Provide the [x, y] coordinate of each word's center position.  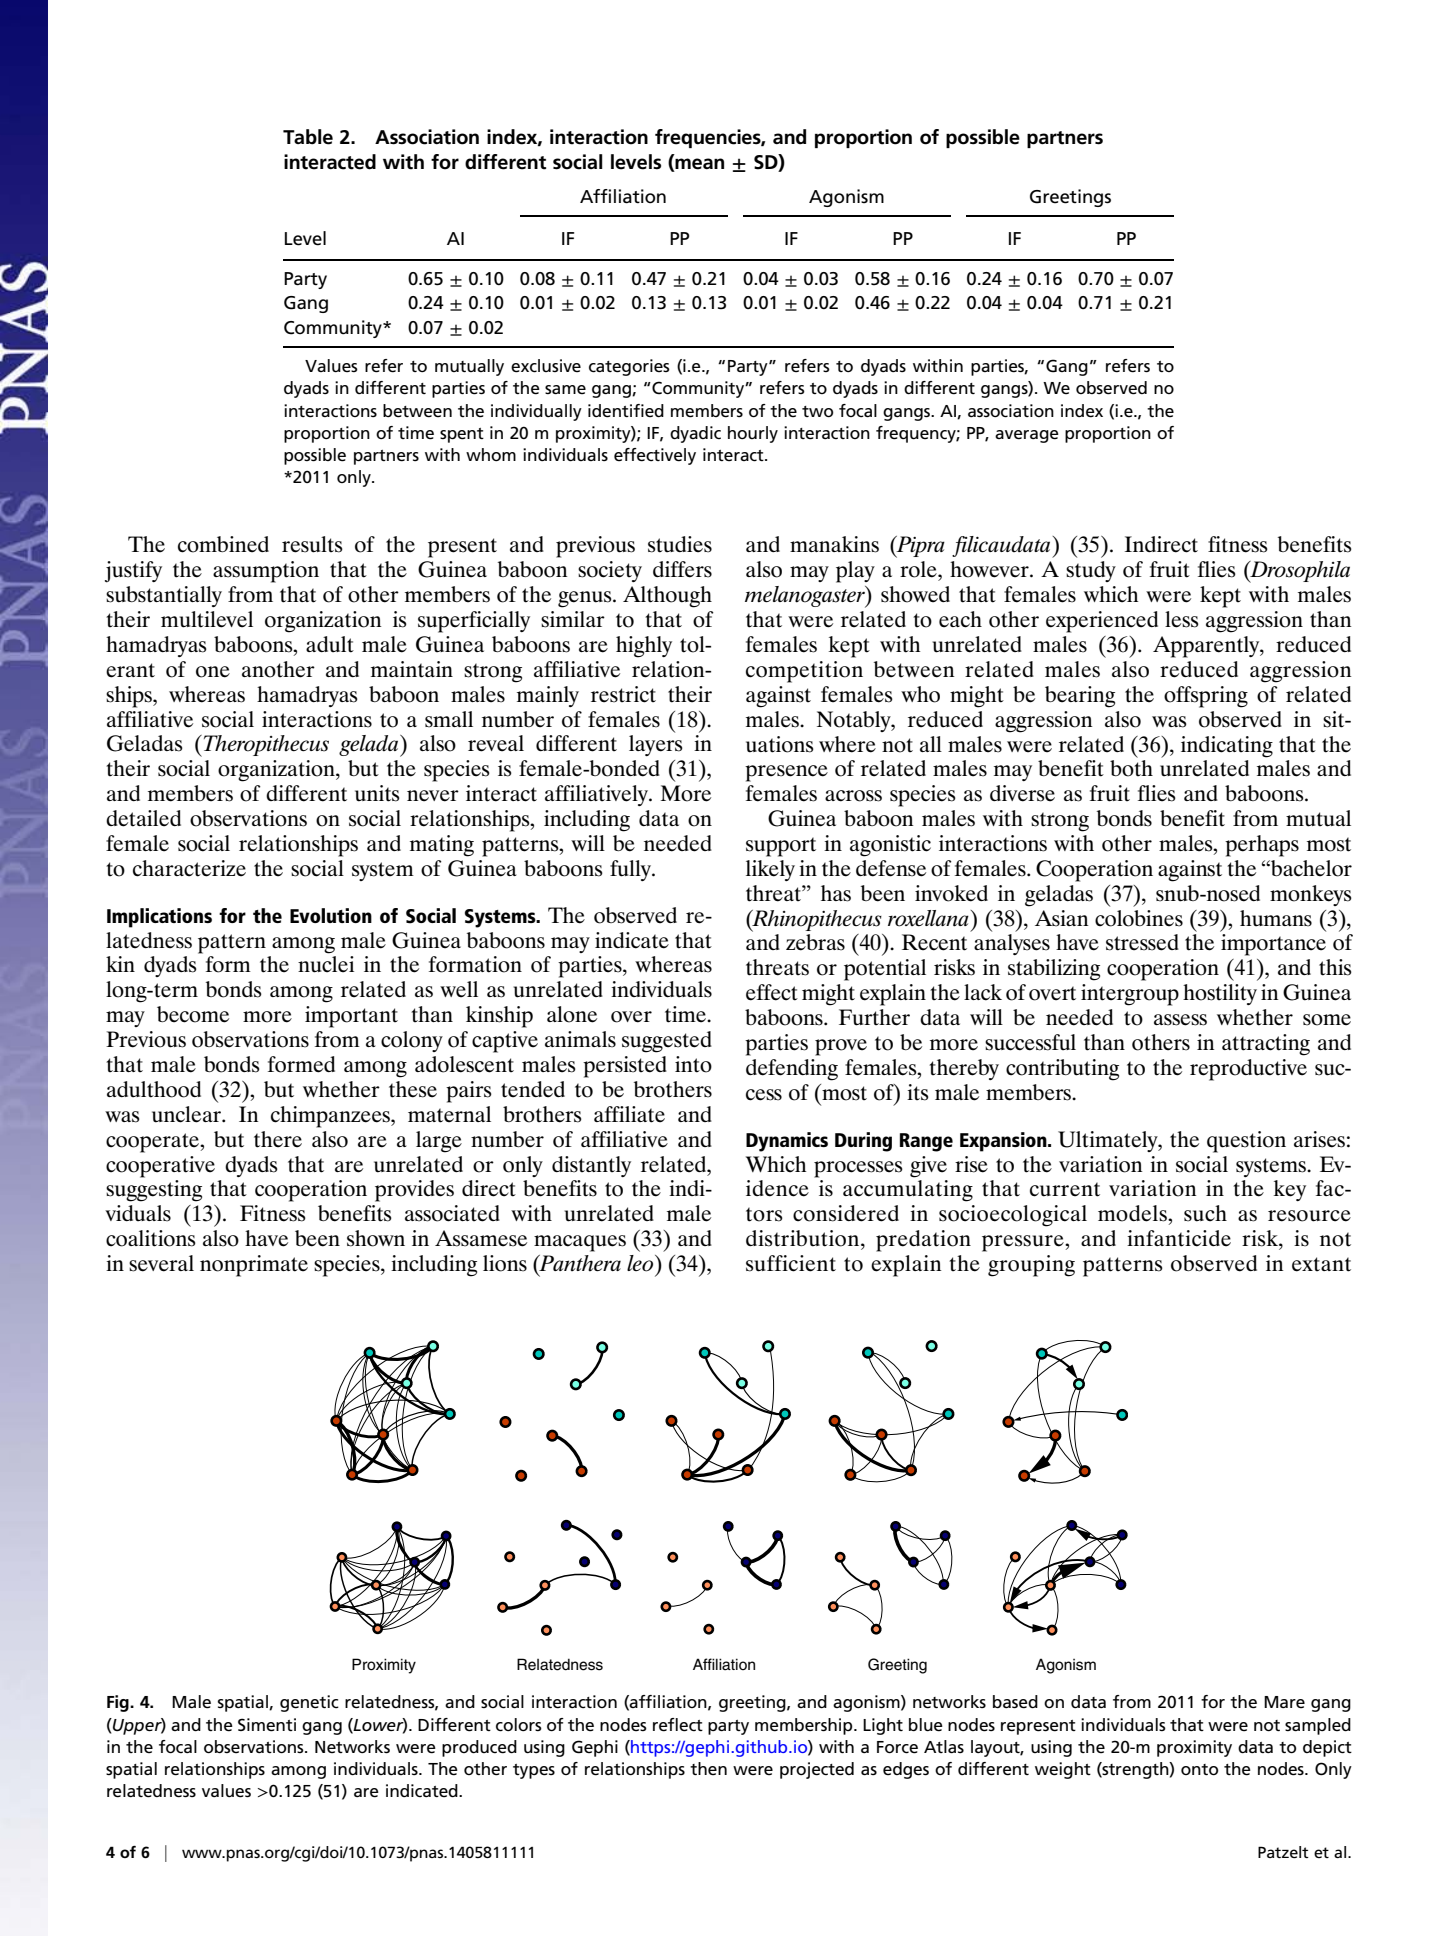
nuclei [326, 964]
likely [770, 870]
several [161, 1263]
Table [308, 137]
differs [682, 569]
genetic [309, 1703]
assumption [266, 572]
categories [629, 367]
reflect [678, 1725]
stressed [1142, 942]
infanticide [1179, 1238]
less [1182, 619]
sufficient [791, 1263]
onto [1199, 1770]
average [1027, 436]
